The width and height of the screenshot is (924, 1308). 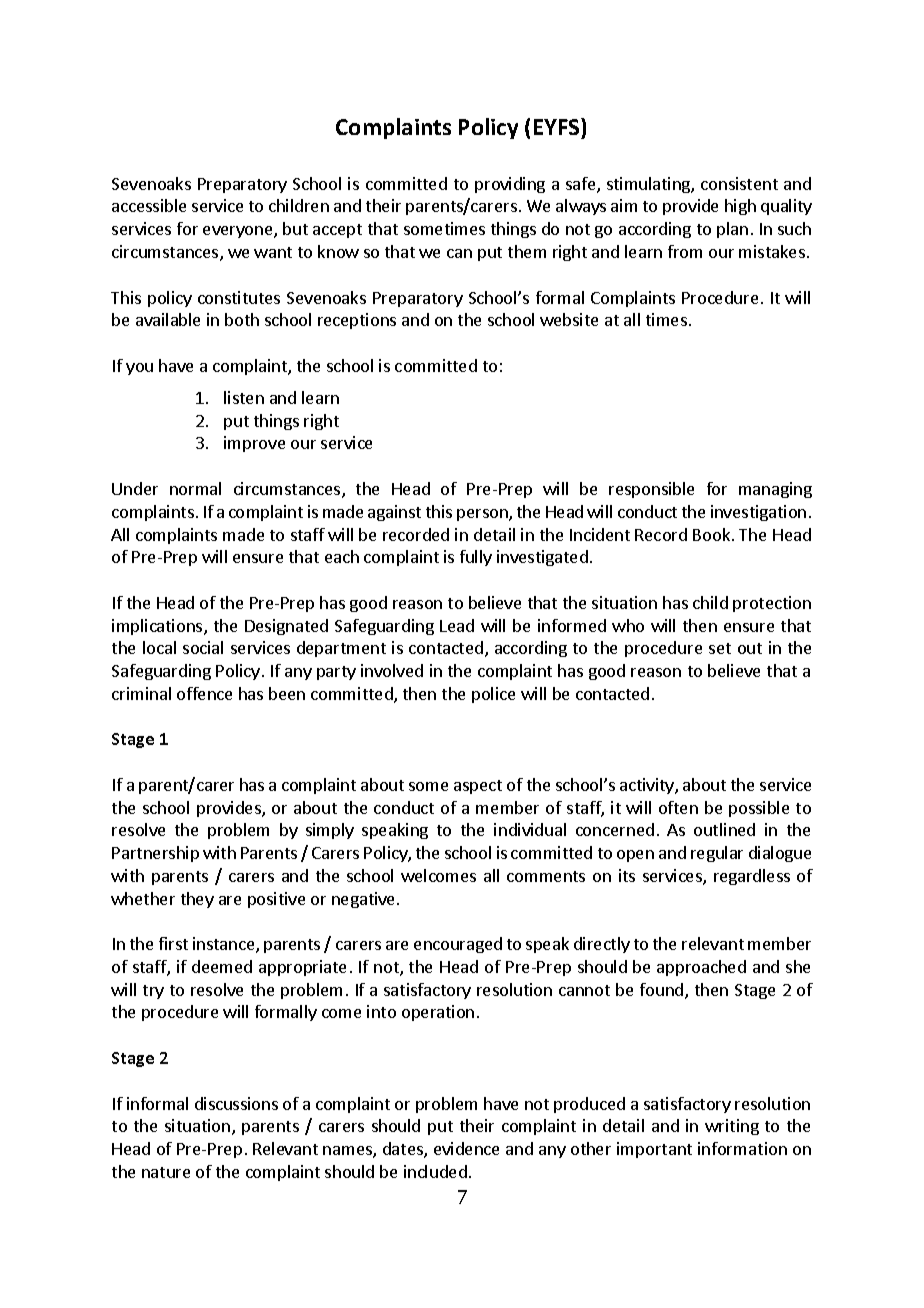 I want to click on evidence, so click(x=466, y=1148).
